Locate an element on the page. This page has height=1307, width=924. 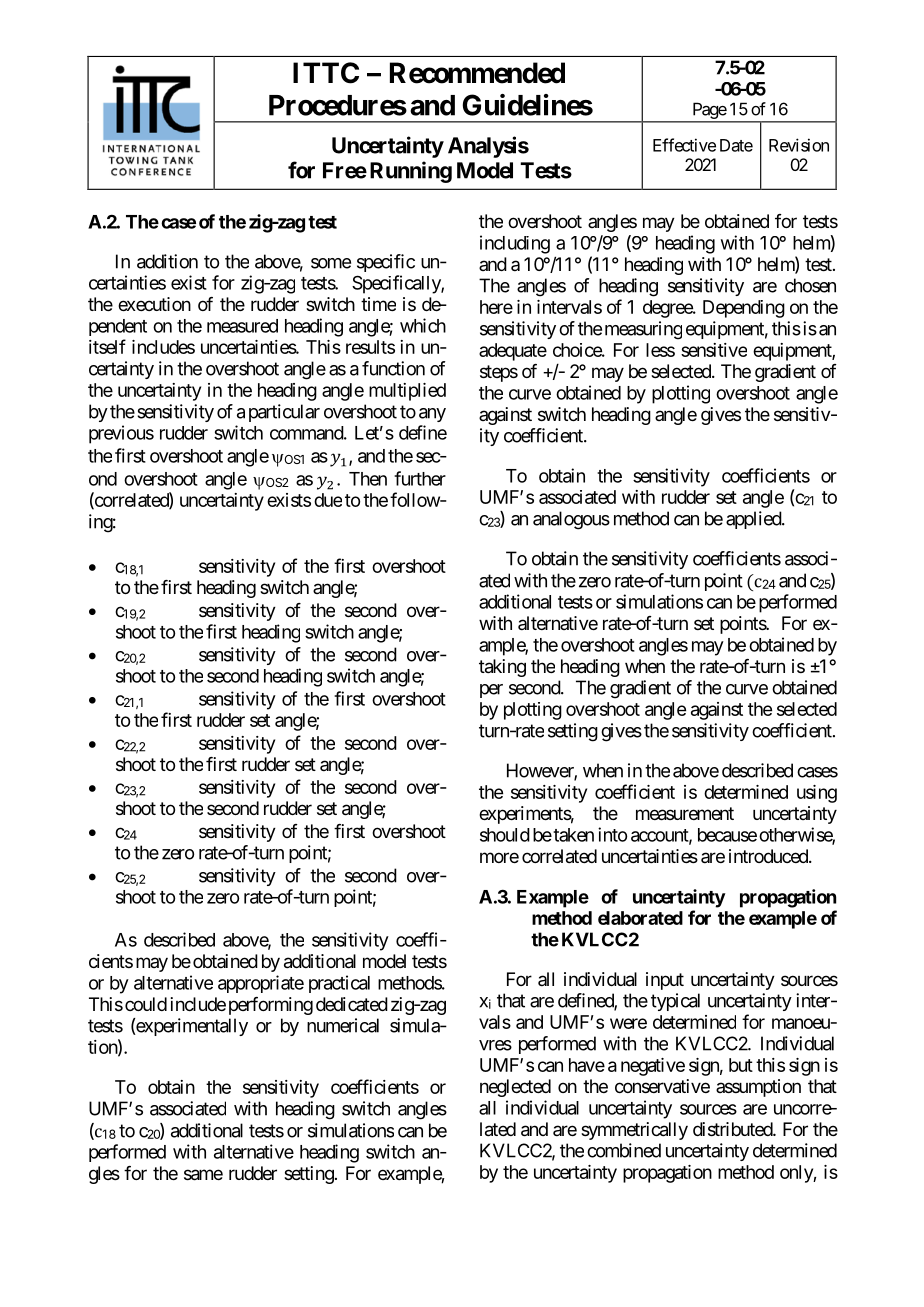
neglected is located at coordinates (515, 1088).
